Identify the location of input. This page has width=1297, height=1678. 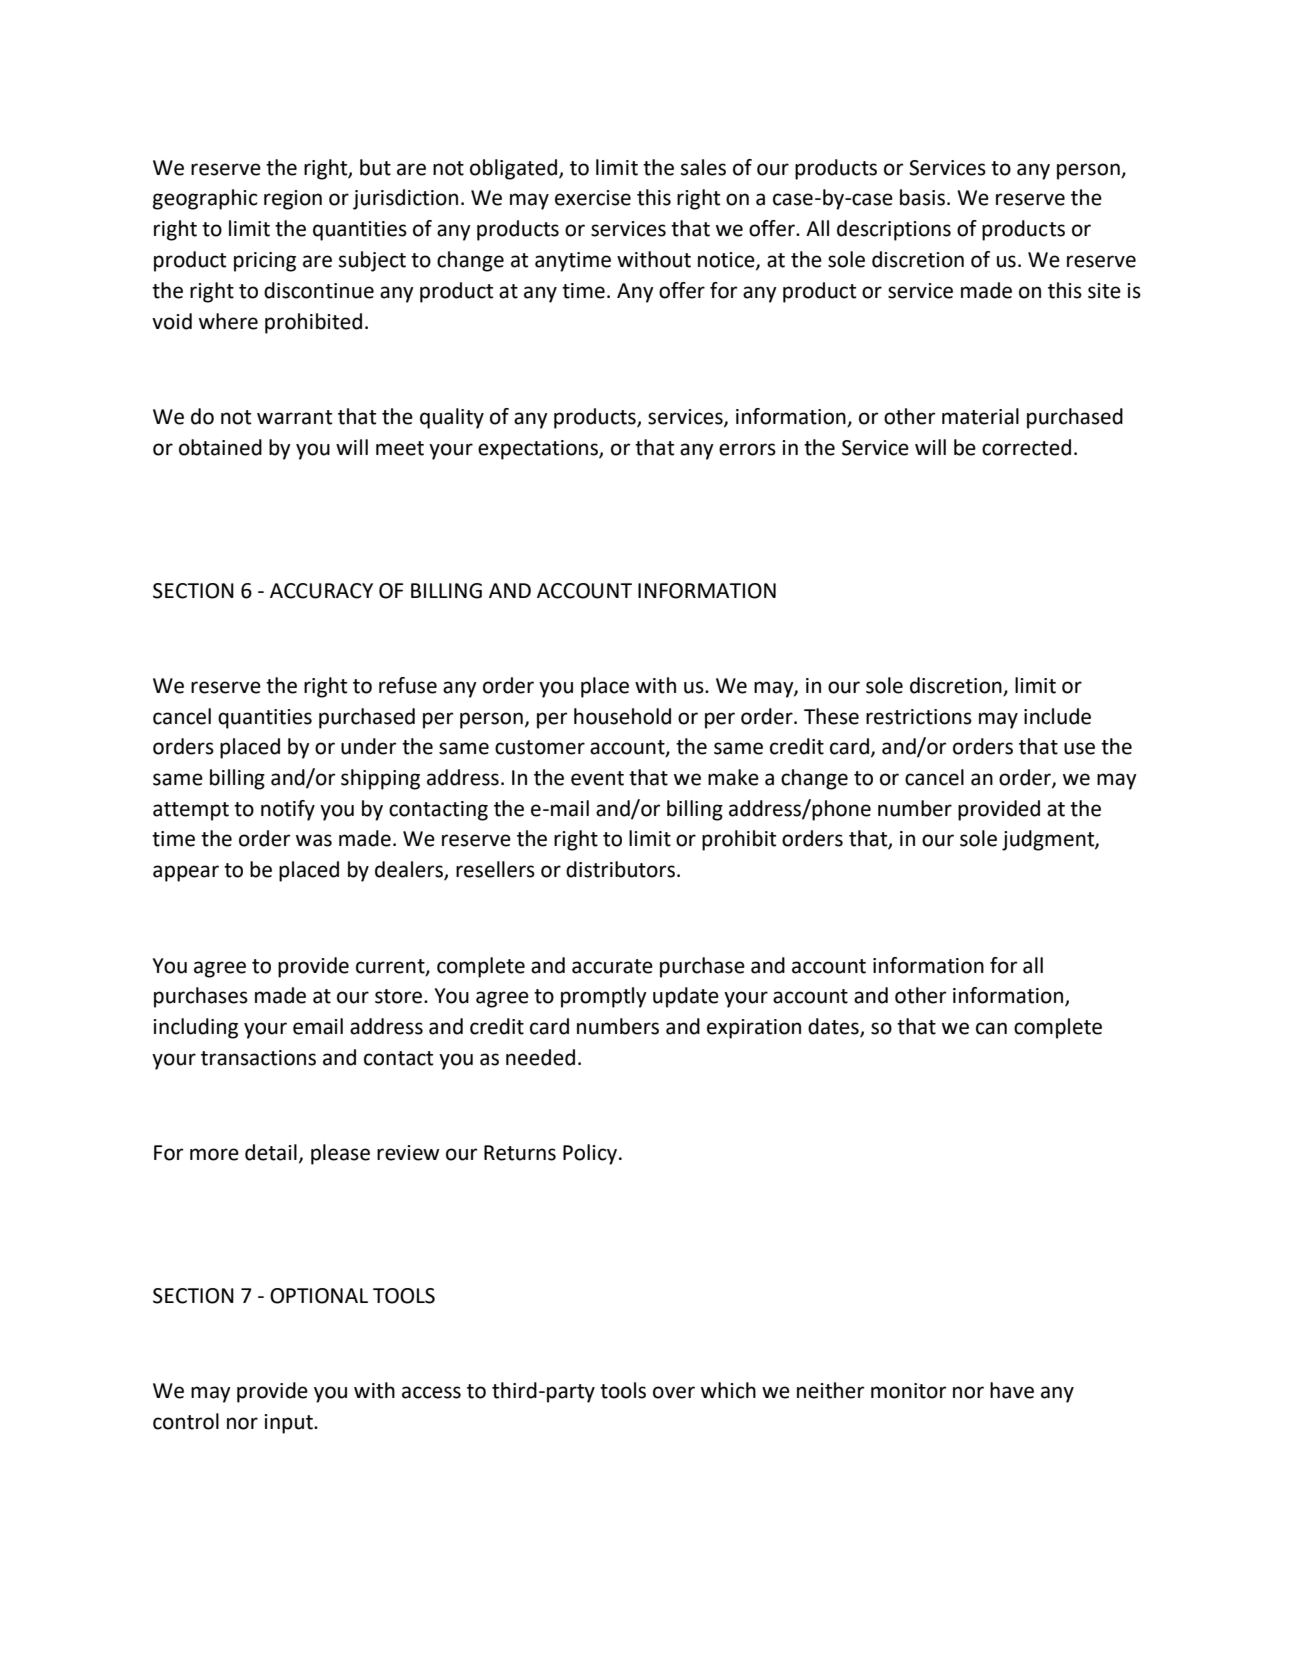
(289, 1424).
